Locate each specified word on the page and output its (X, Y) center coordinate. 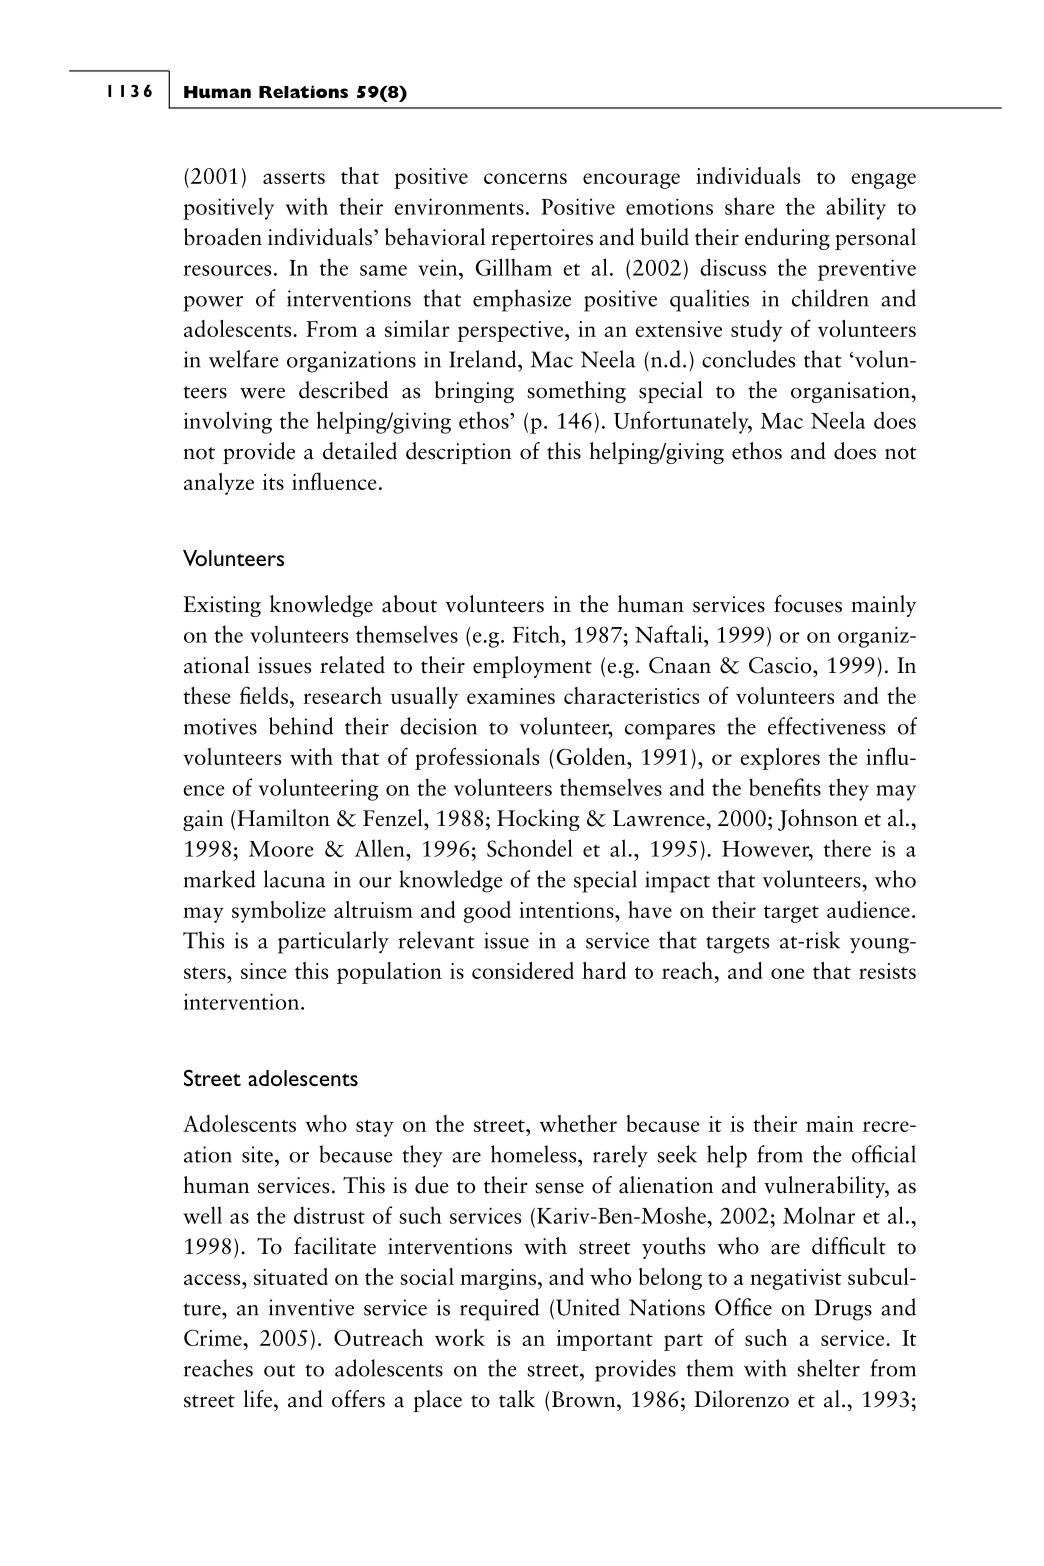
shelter (828, 1368)
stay (375, 1128)
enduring (787, 239)
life (259, 1399)
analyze (219, 484)
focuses (808, 604)
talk (517, 1399)
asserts (294, 178)
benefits (785, 787)
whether (578, 1123)
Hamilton (283, 818)
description (458, 453)
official (884, 1154)
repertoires (542, 239)
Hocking (538, 820)
